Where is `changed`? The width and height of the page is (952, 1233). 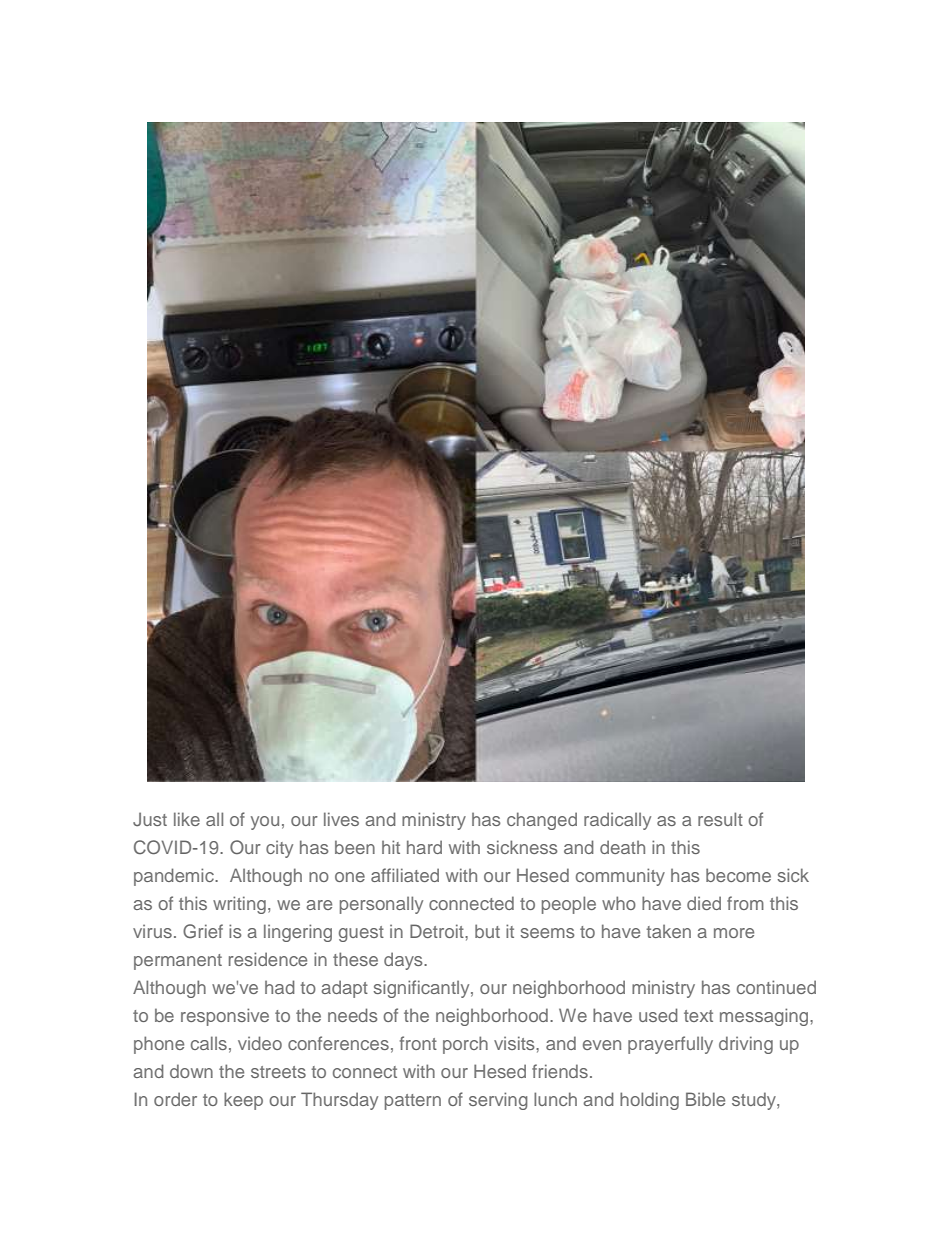 changed is located at coordinates (542, 821).
